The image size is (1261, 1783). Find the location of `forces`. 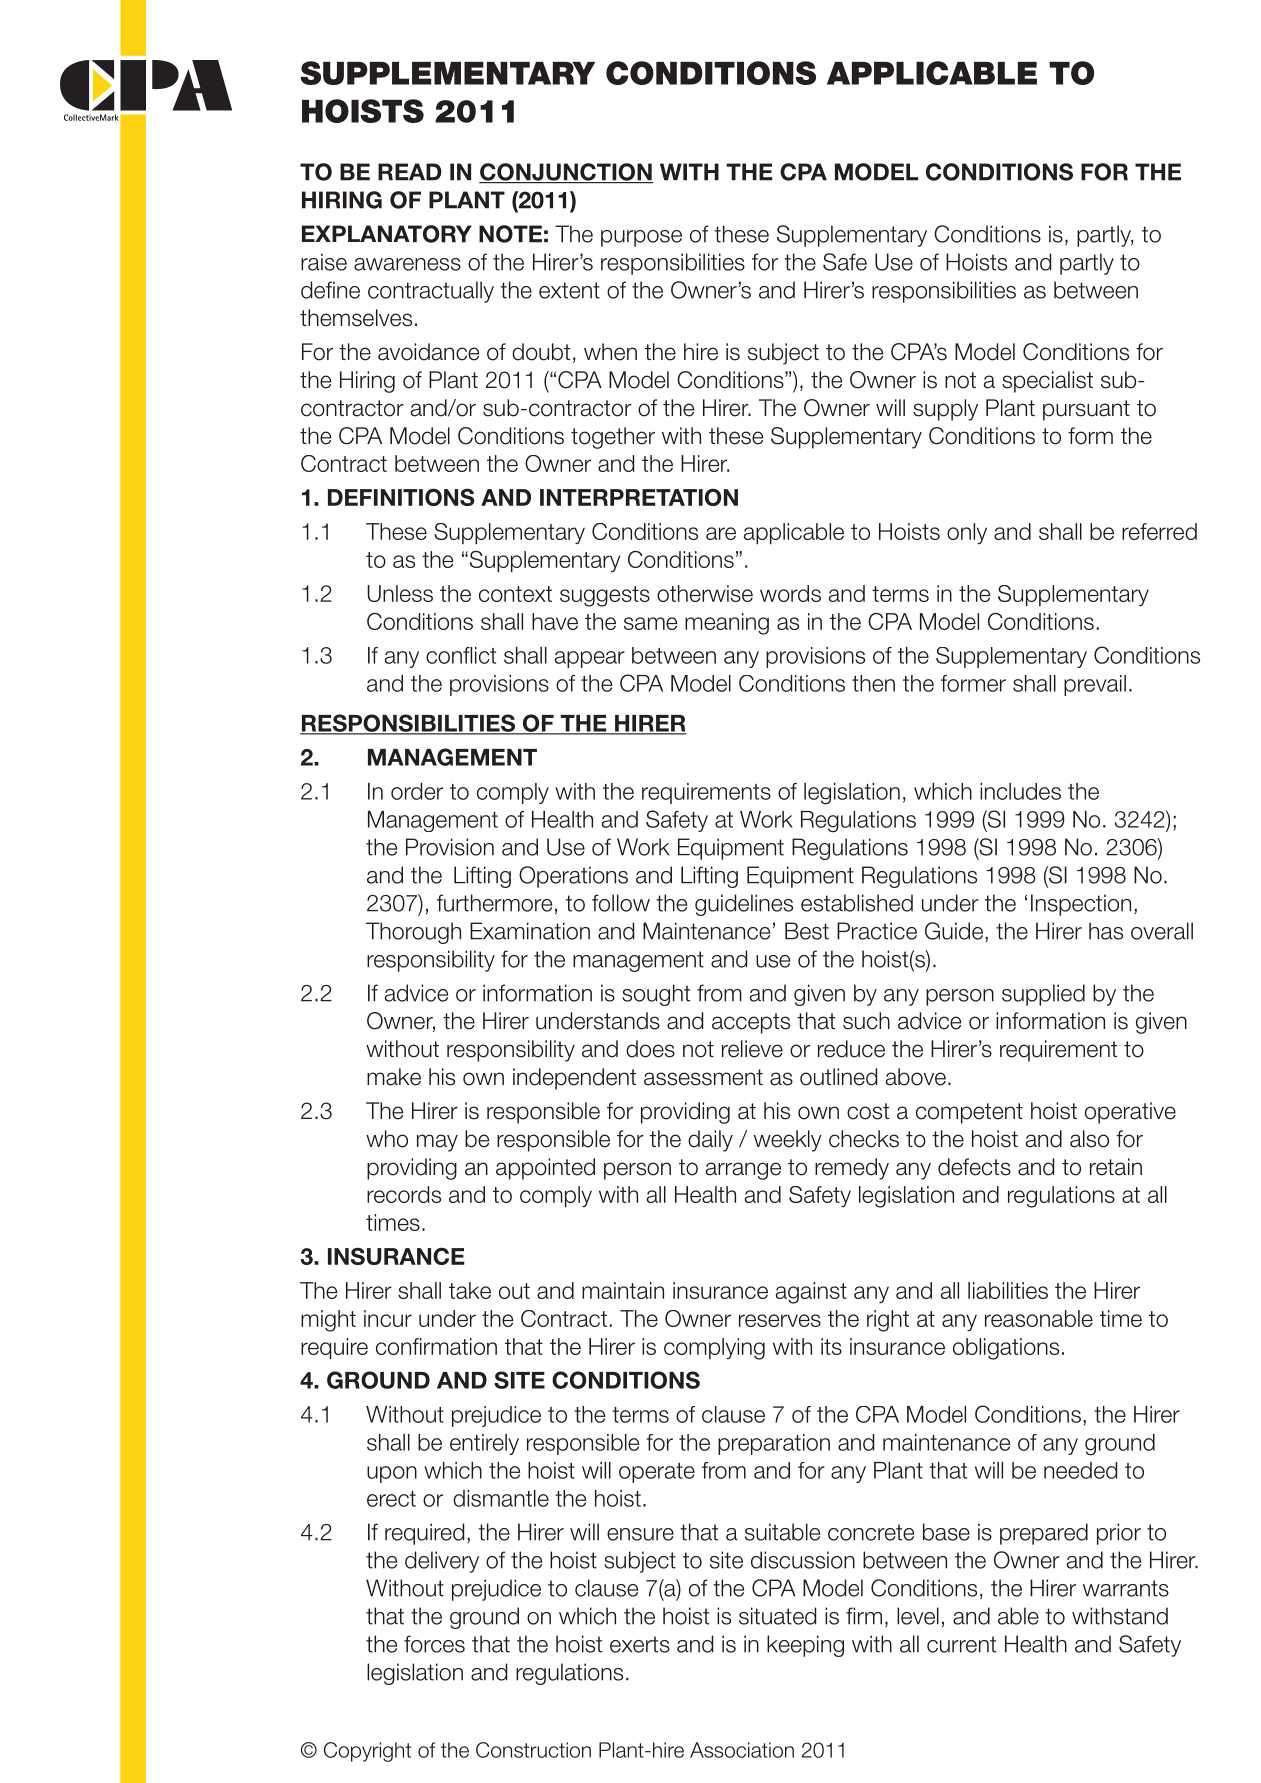

forces is located at coordinates (434, 1644).
